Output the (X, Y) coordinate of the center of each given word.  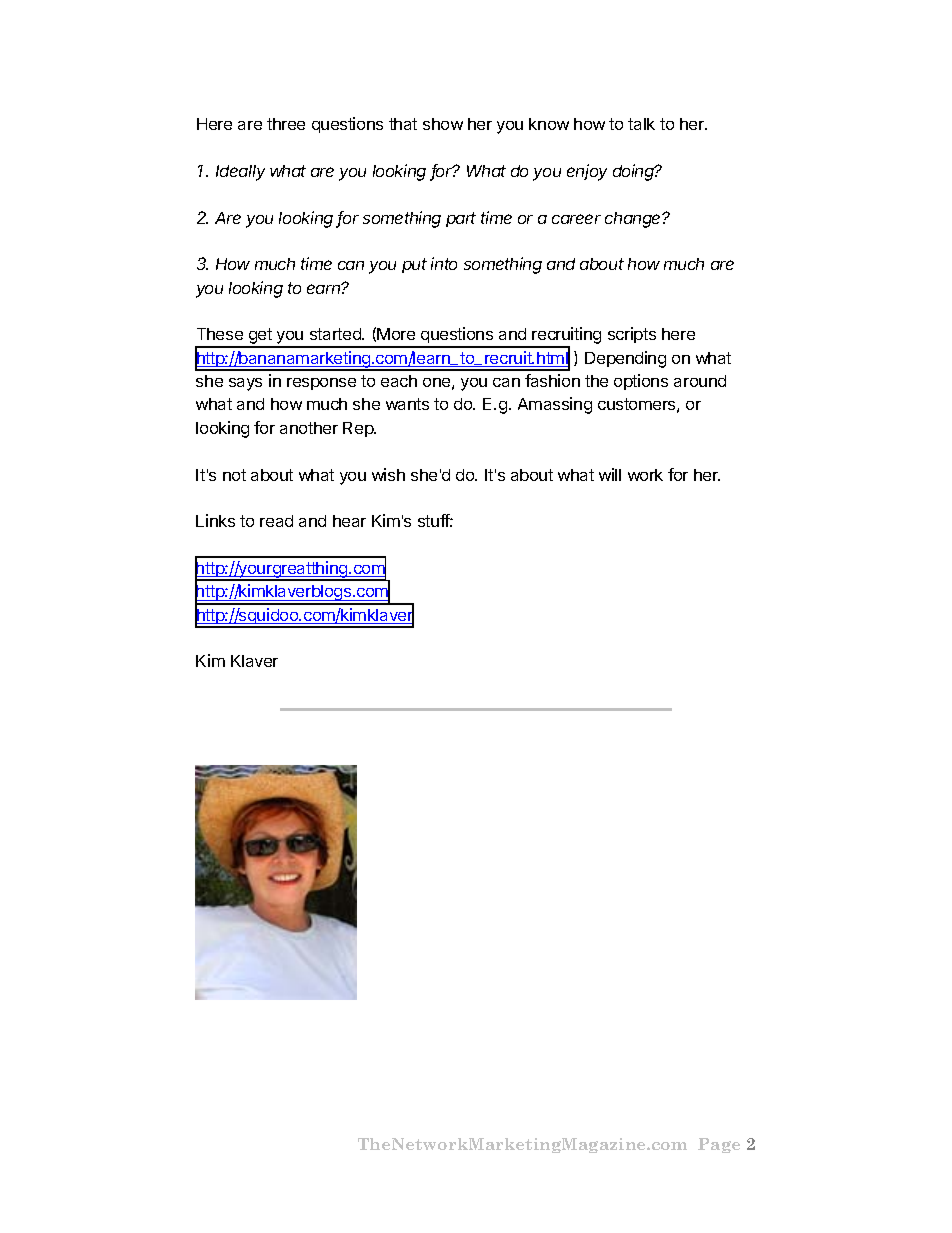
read (276, 521)
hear (349, 521)
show (443, 124)
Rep (359, 429)
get (260, 337)
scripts (632, 335)
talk (641, 124)
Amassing (555, 405)
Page (719, 1145)
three (286, 124)
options (641, 382)
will (610, 474)
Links (215, 520)
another (309, 428)
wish (388, 474)
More (396, 334)
